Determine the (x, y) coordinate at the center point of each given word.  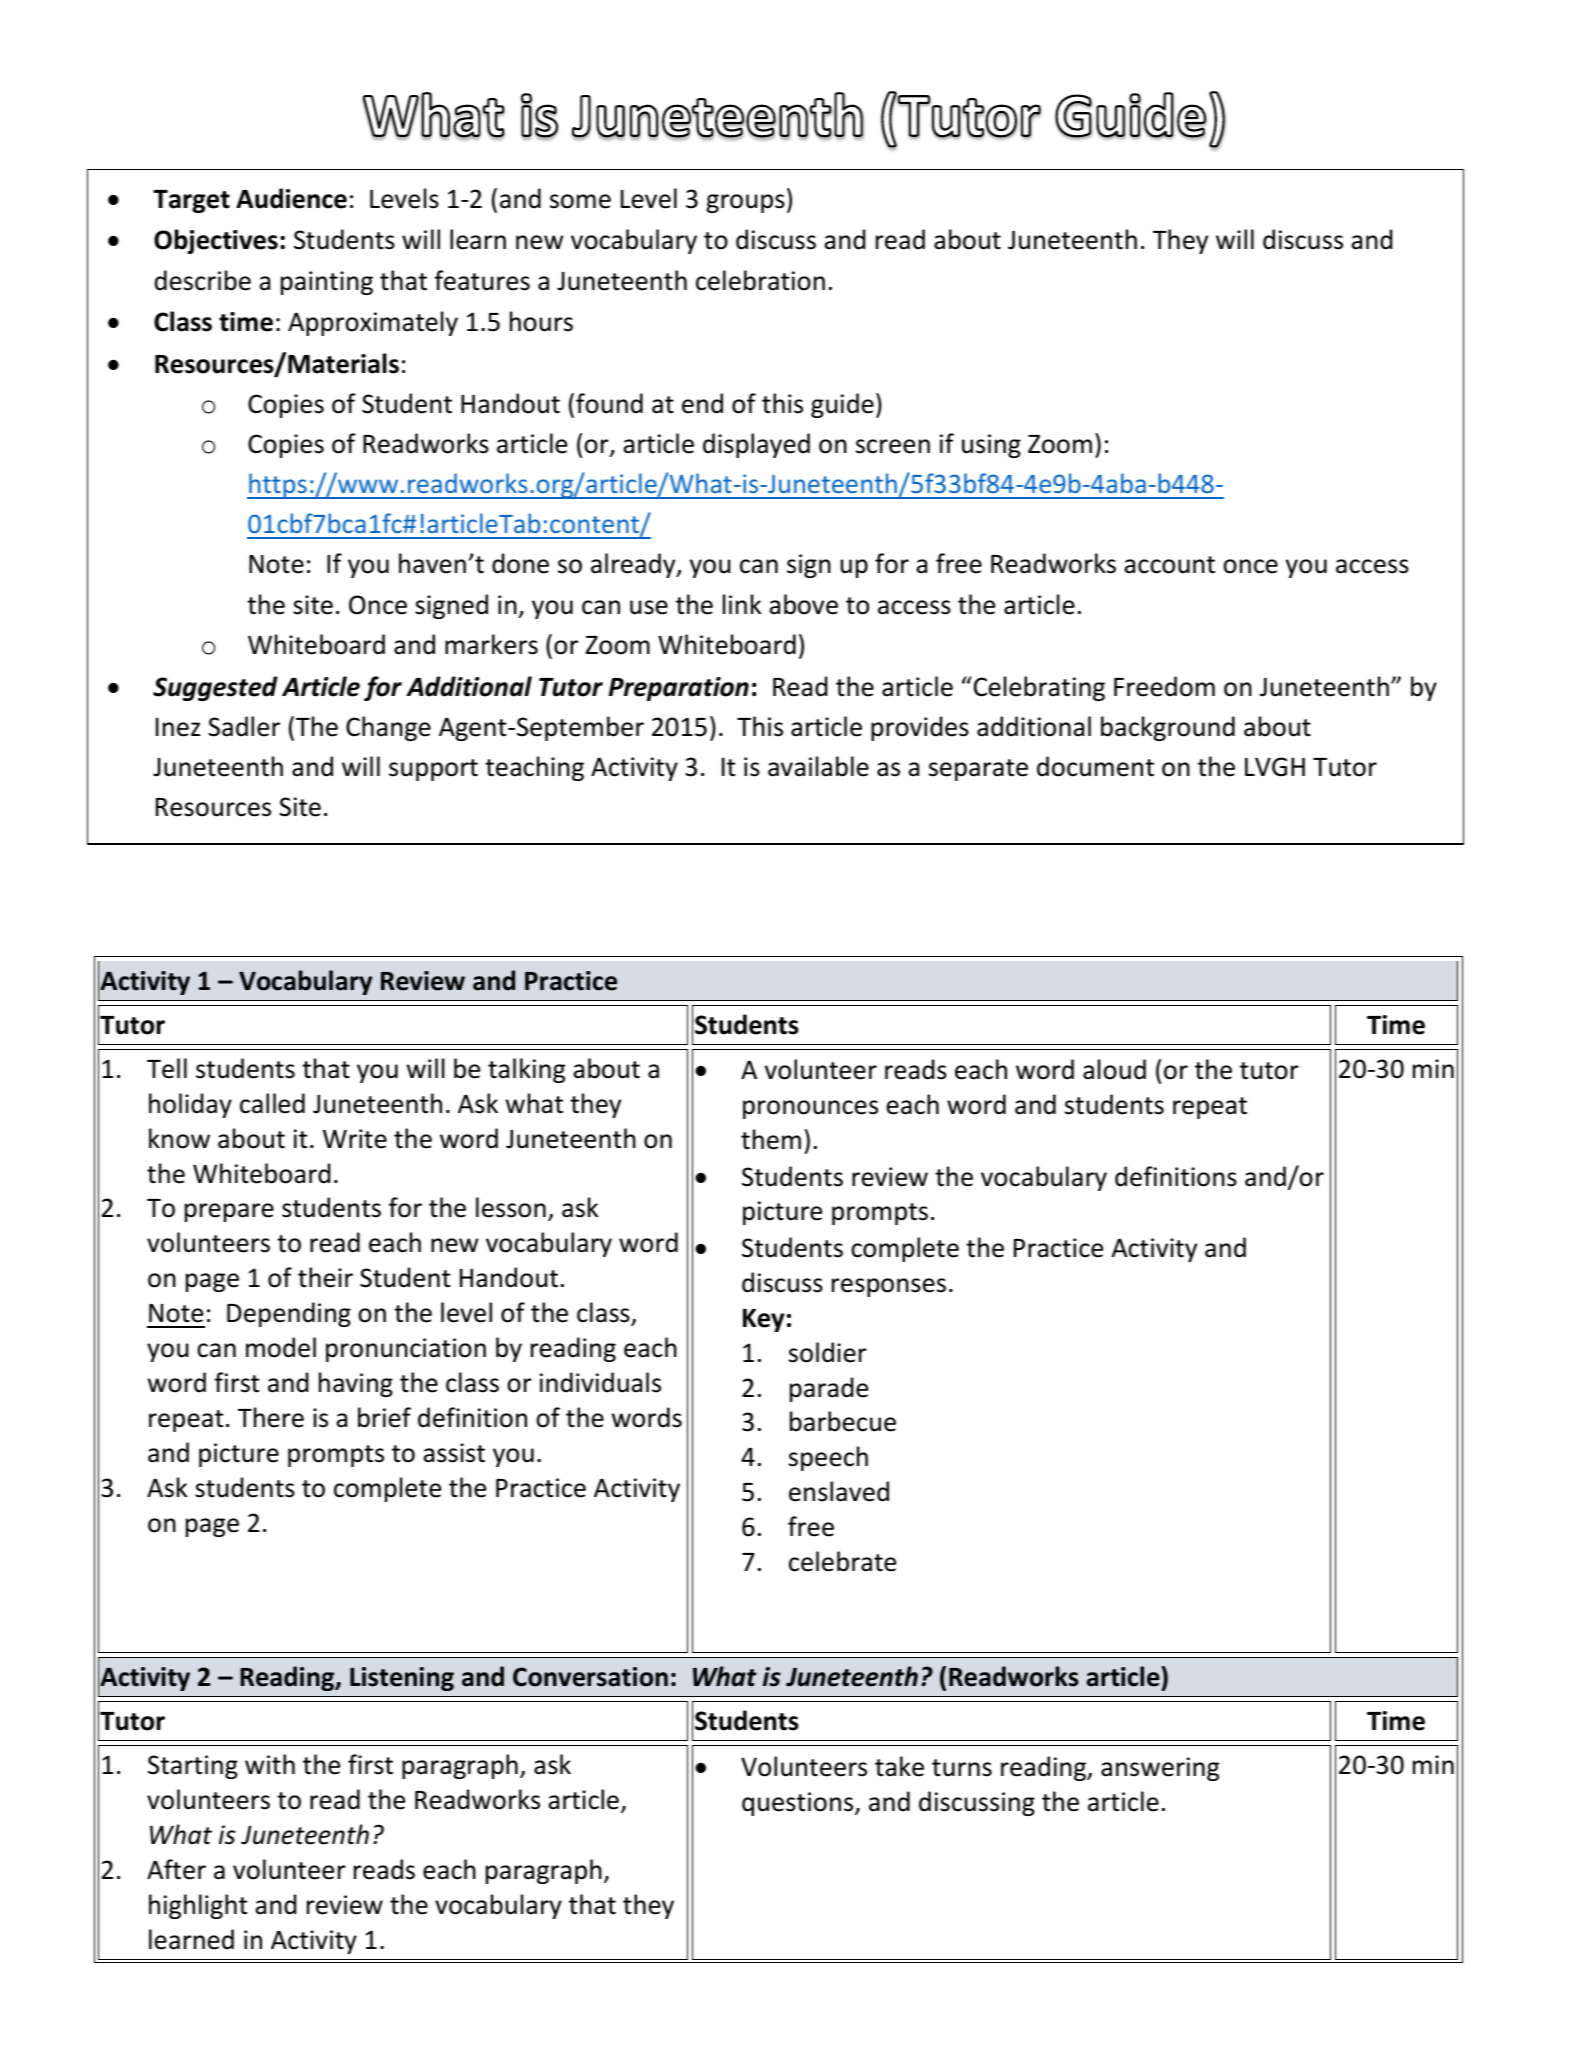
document (1095, 766)
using (991, 446)
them (771, 1139)
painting (327, 283)
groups (745, 203)
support (433, 770)
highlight (198, 1906)
